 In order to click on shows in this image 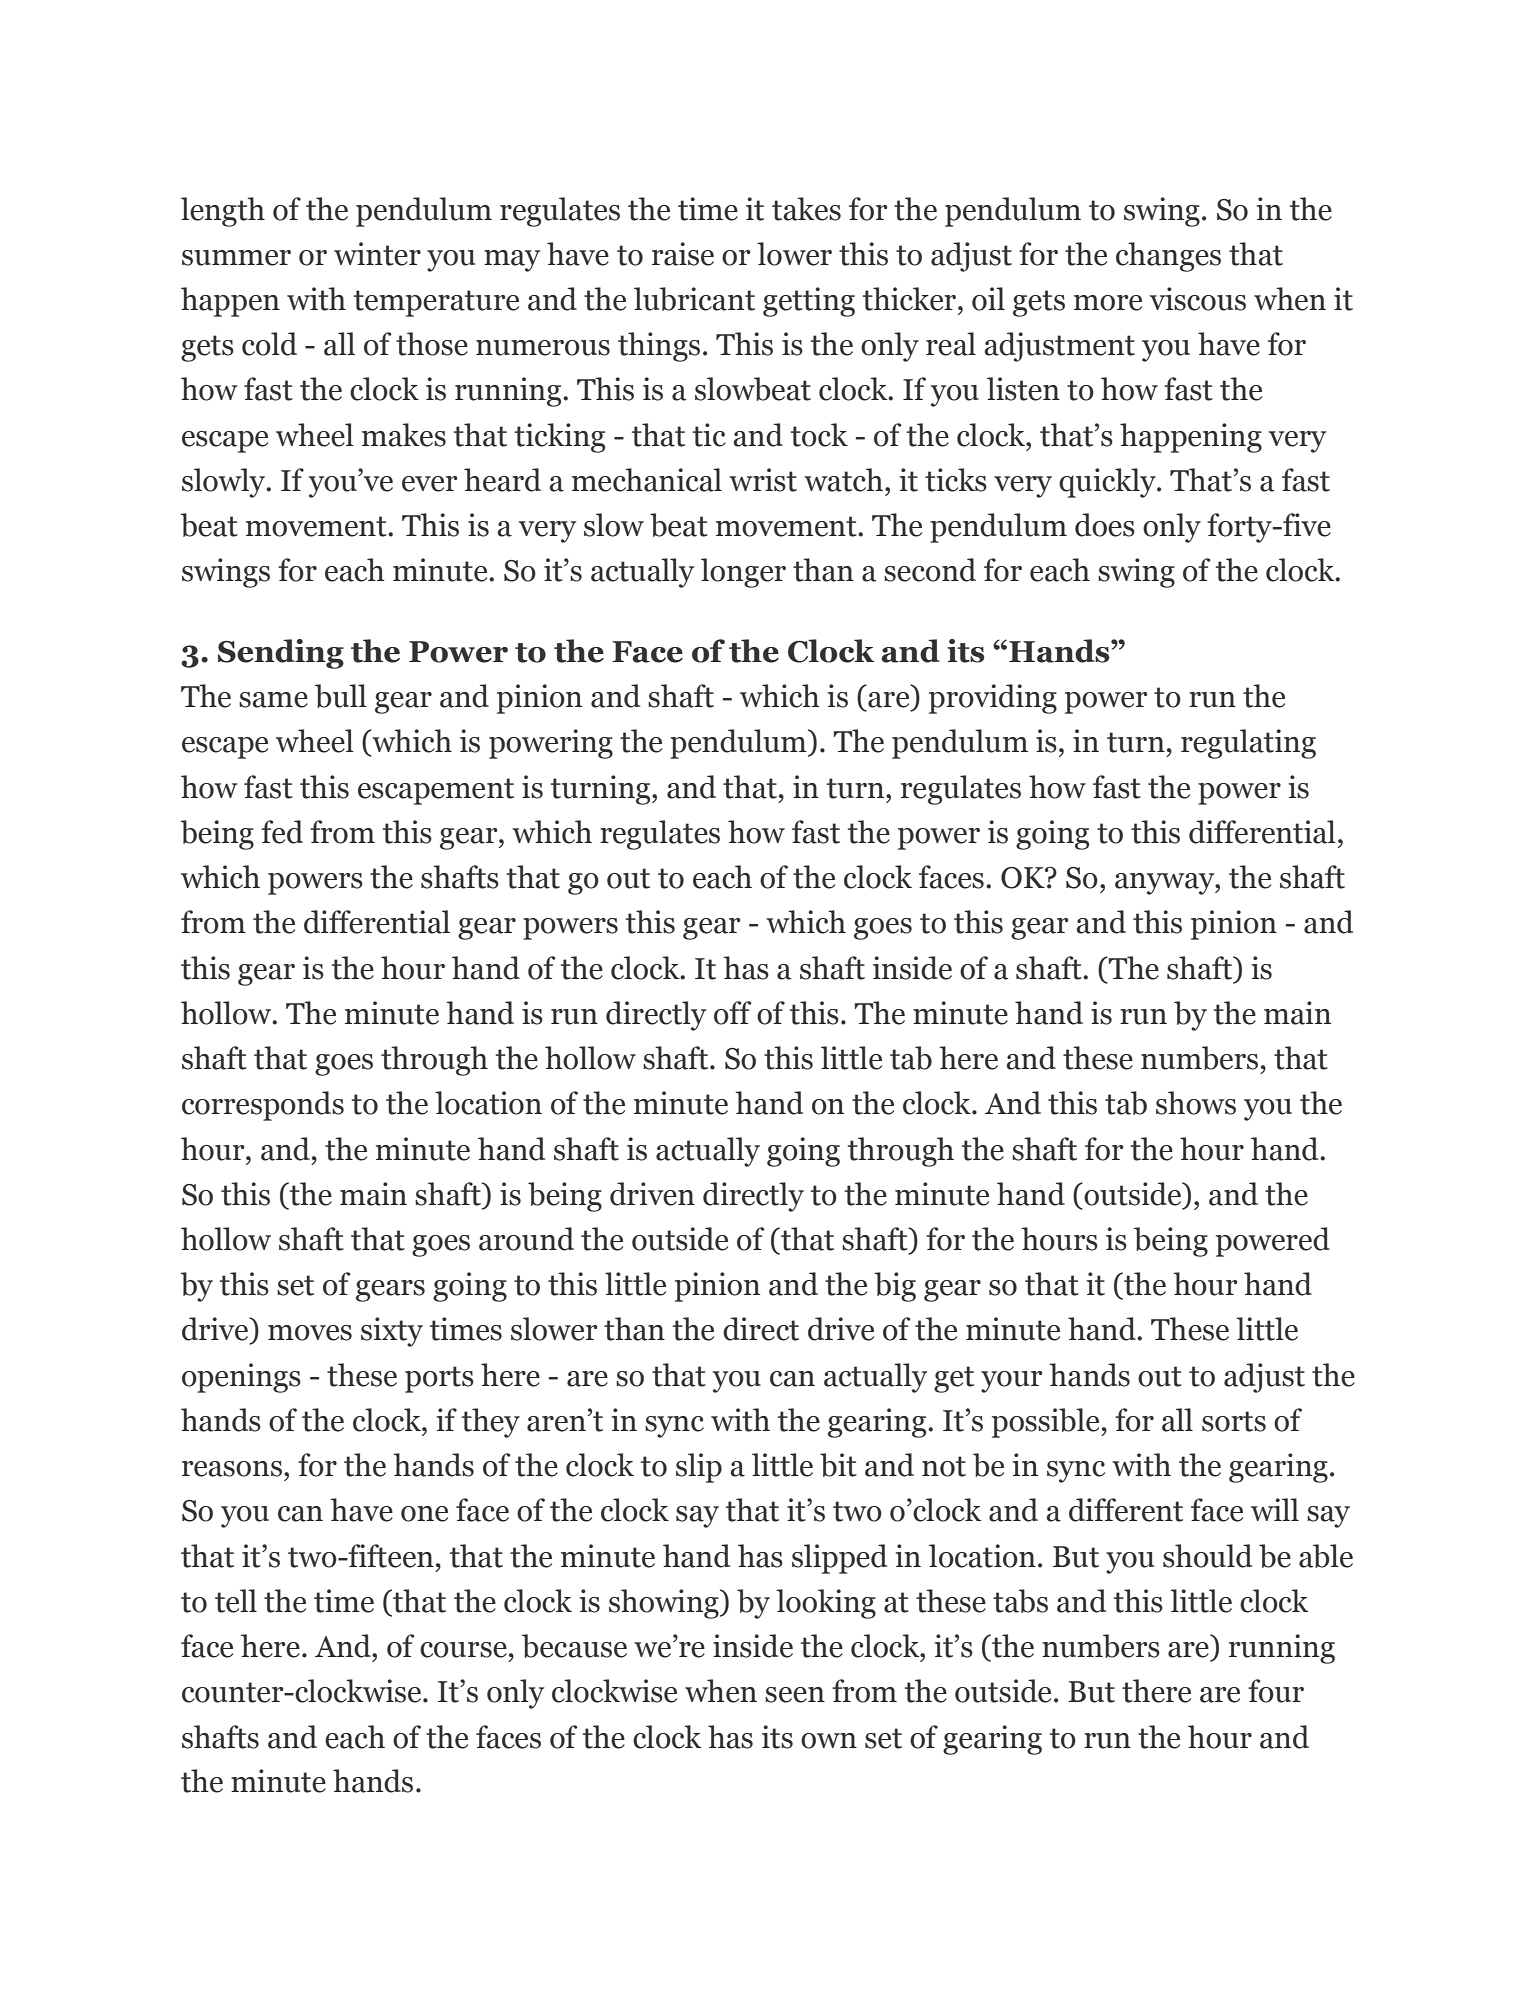, I will do `click(1196, 1103)`.
